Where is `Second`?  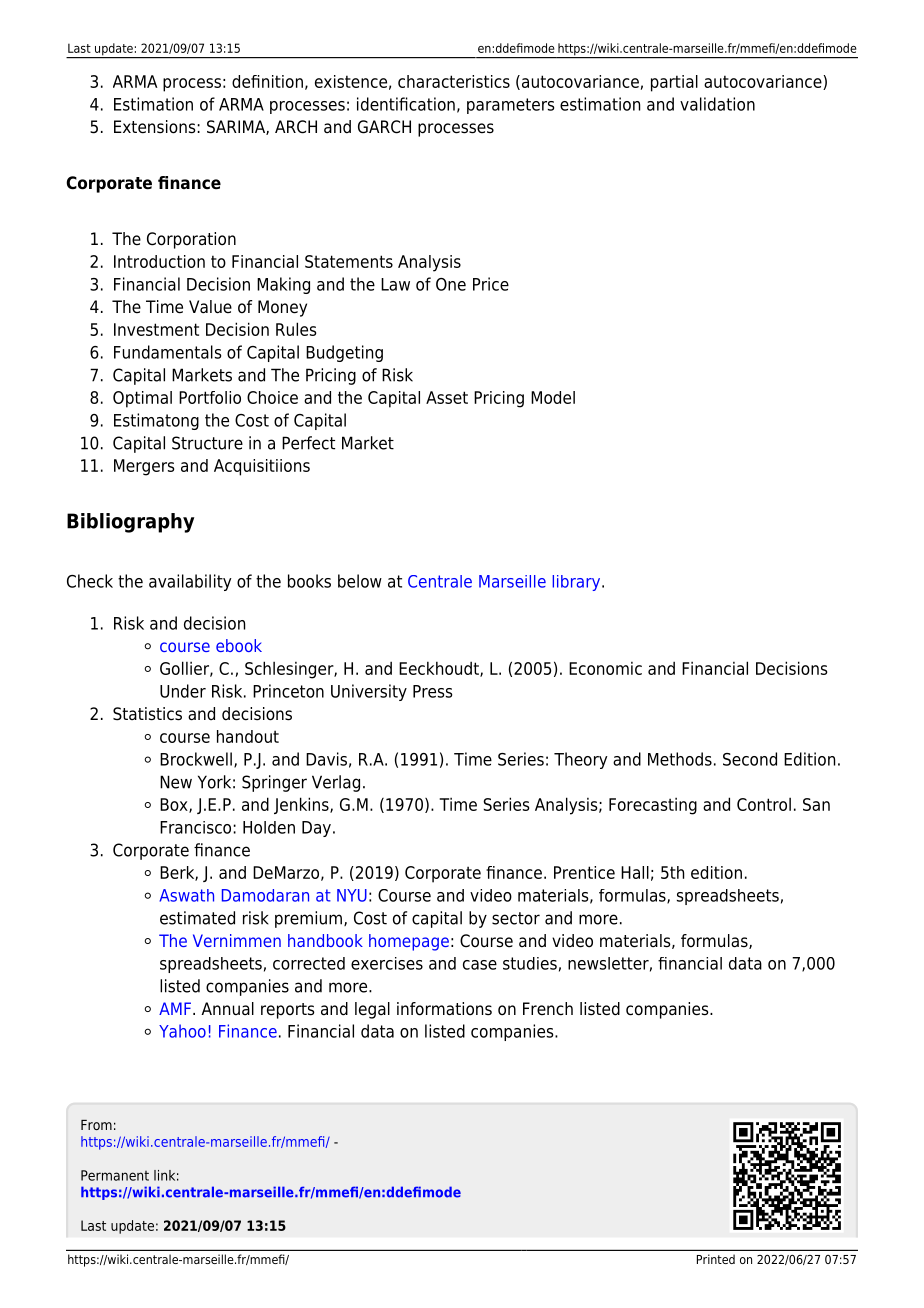 Second is located at coordinates (750, 759).
